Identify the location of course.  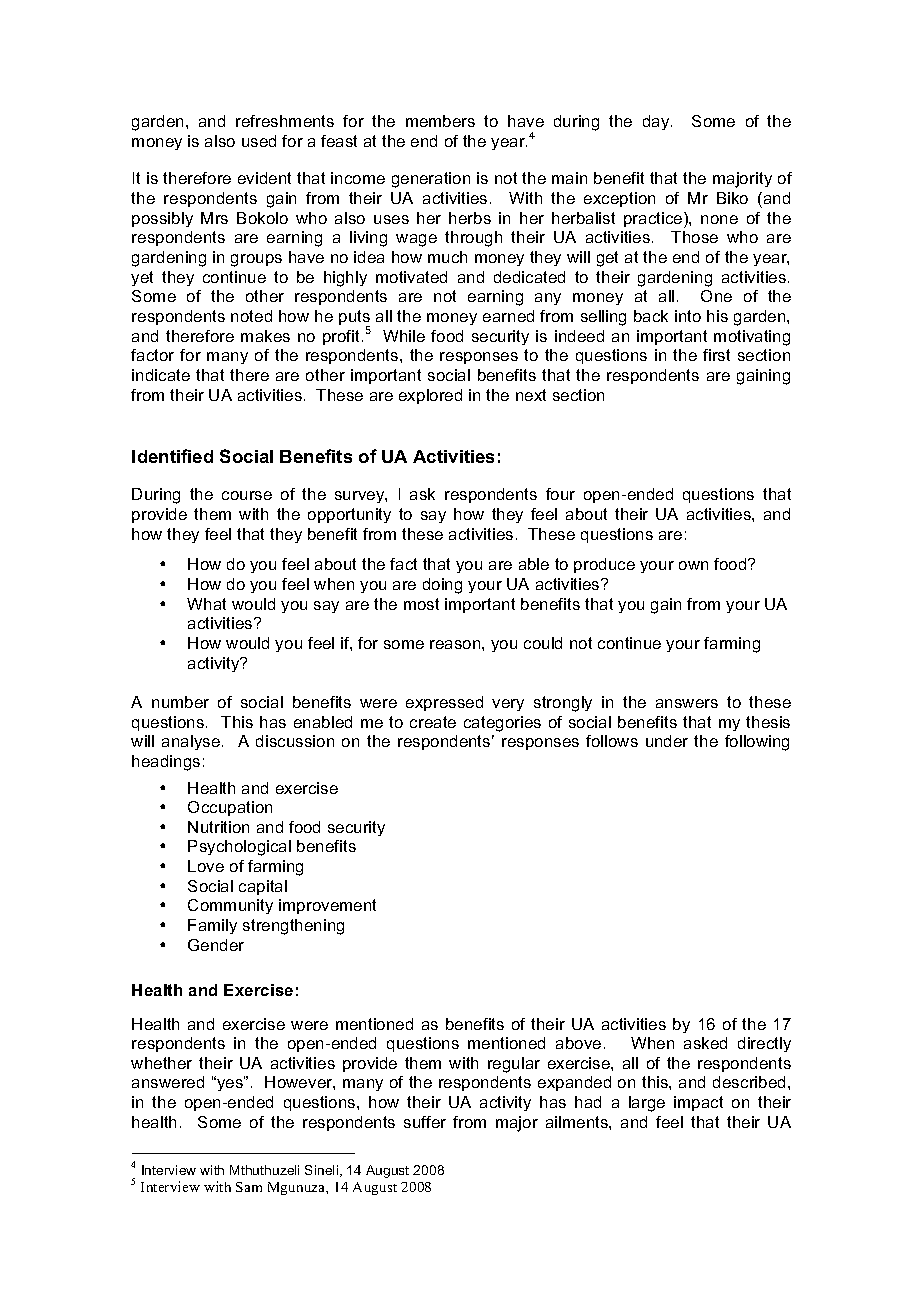
(247, 495).
